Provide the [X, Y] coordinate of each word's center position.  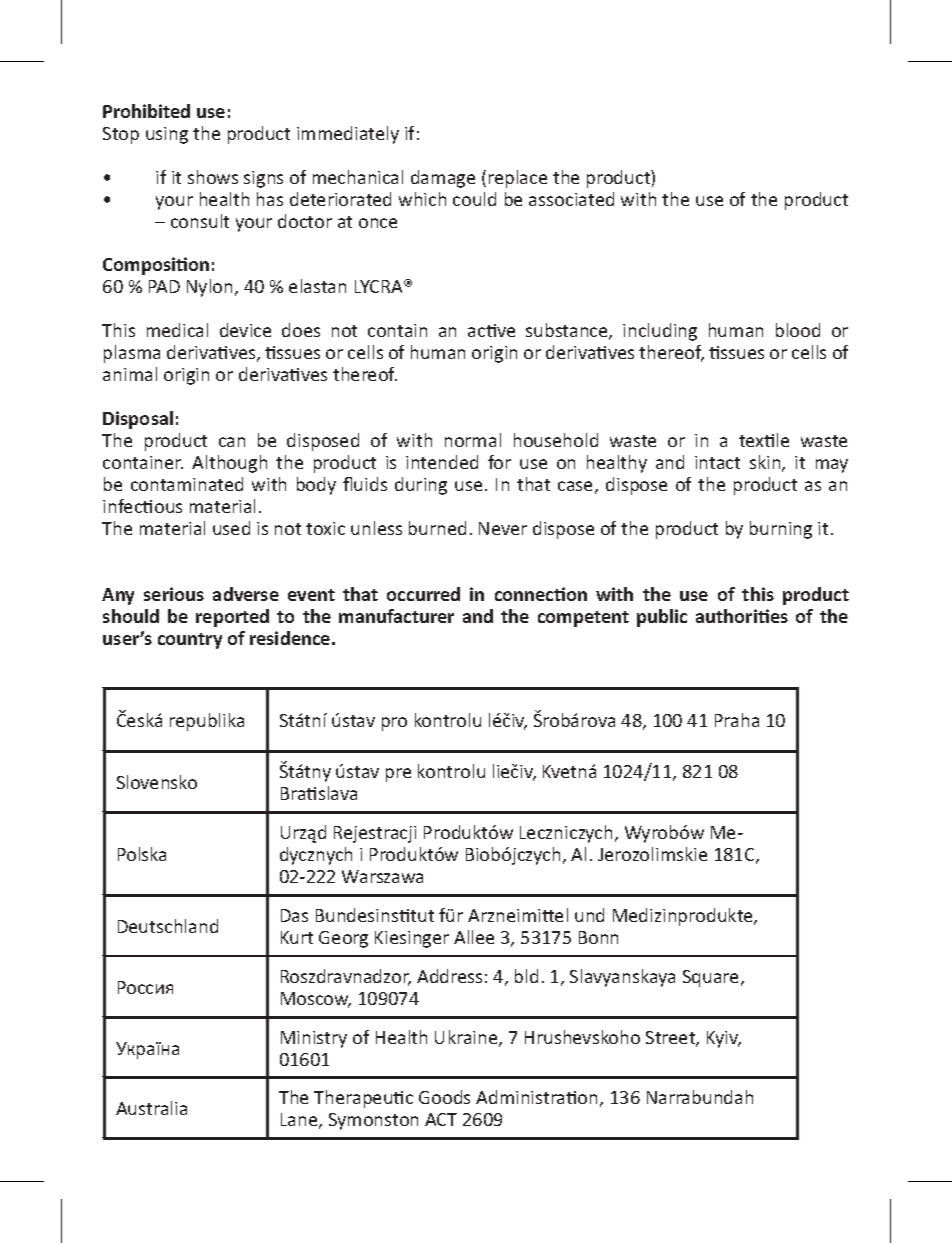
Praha [737, 720]
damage [443, 179]
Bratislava [319, 793]
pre [398, 775]
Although [229, 464]
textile [764, 440]
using [167, 135]
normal [473, 440]
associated [571, 199]
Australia [151, 1108]
